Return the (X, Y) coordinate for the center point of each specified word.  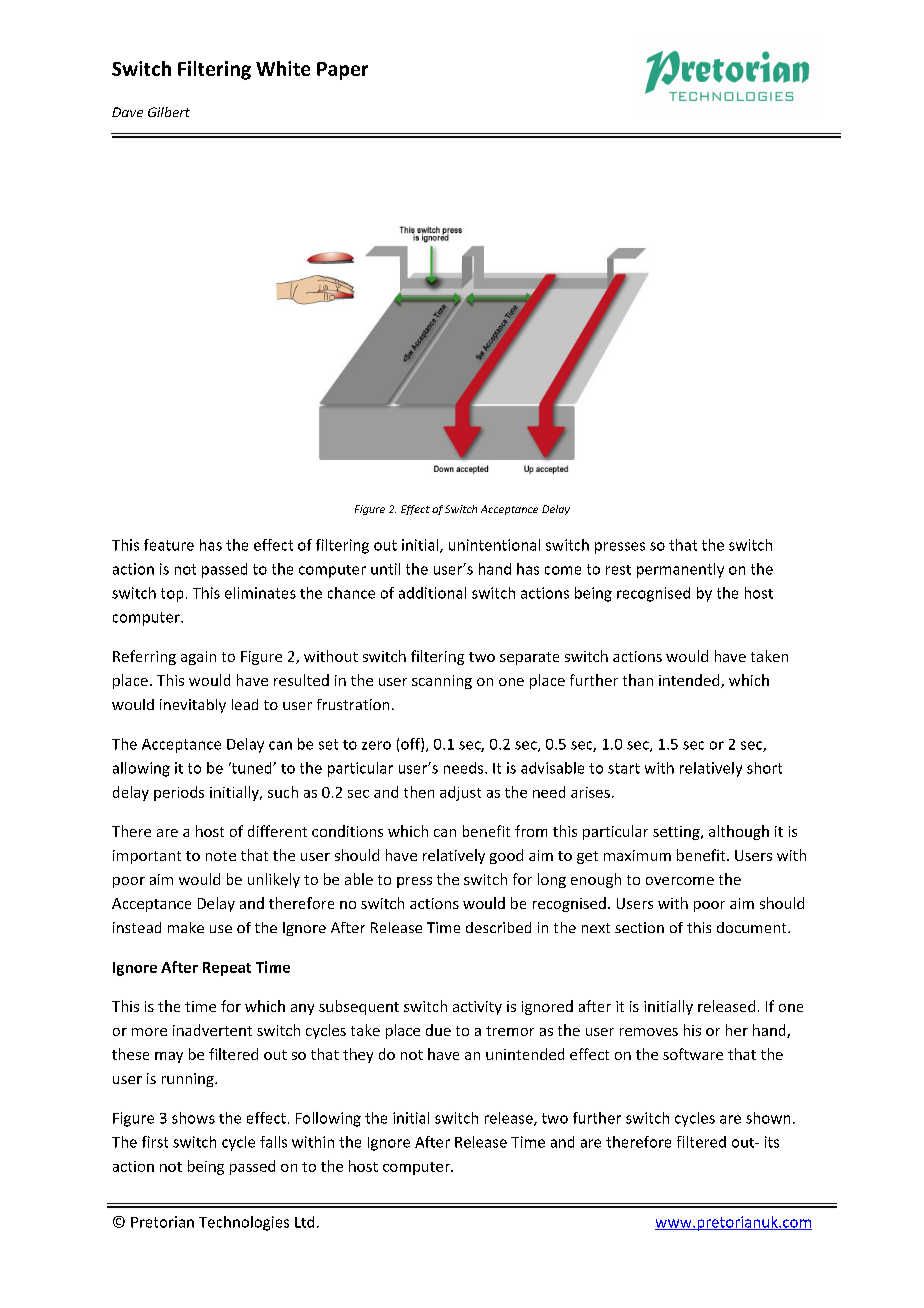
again (198, 658)
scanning (442, 682)
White (283, 68)
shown (768, 1118)
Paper (342, 71)
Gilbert (169, 112)
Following (328, 1119)
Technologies (244, 1223)
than (638, 680)
